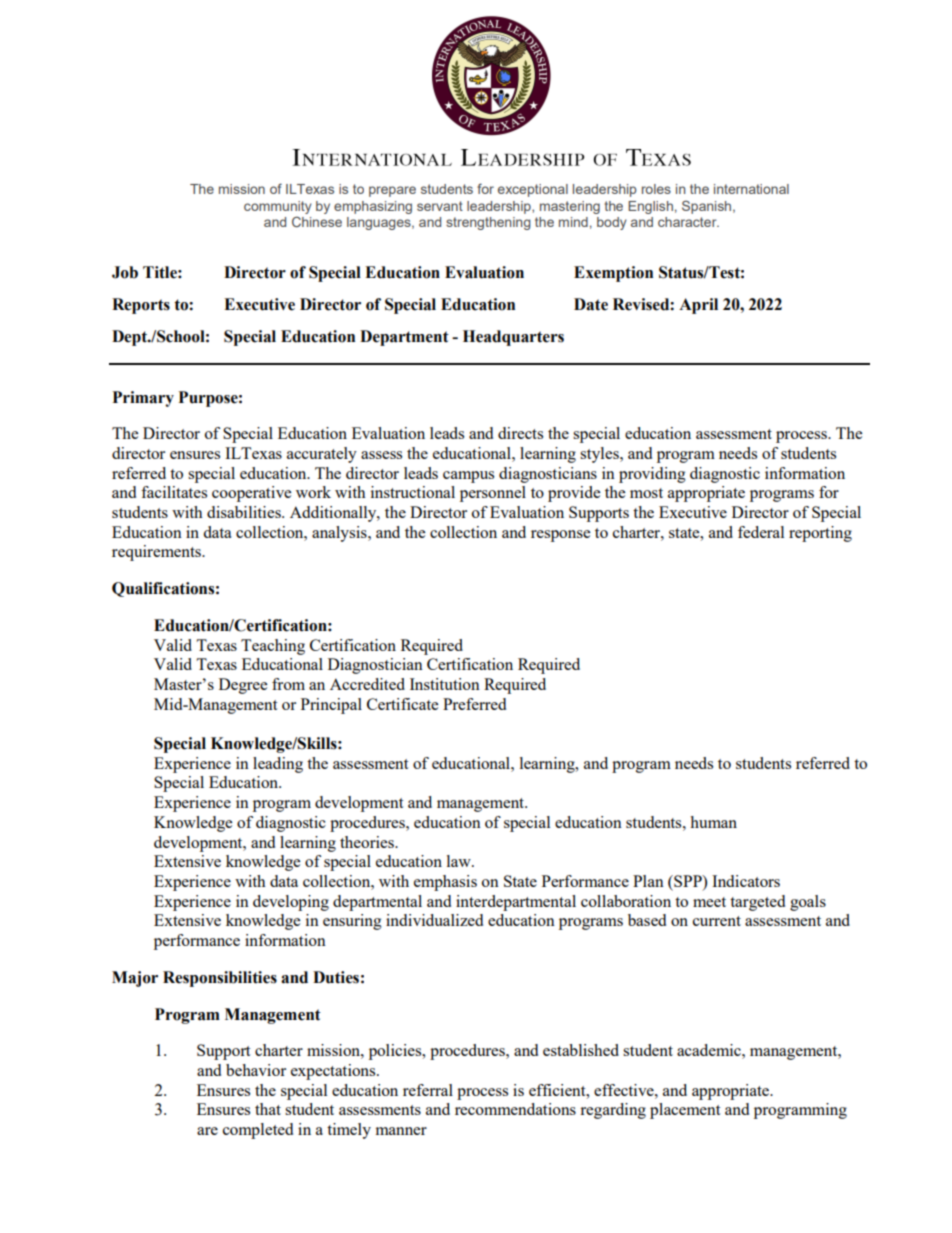  What do you see at coordinates (245, 512) in the page?
I see `disabilities` at bounding box center [245, 512].
